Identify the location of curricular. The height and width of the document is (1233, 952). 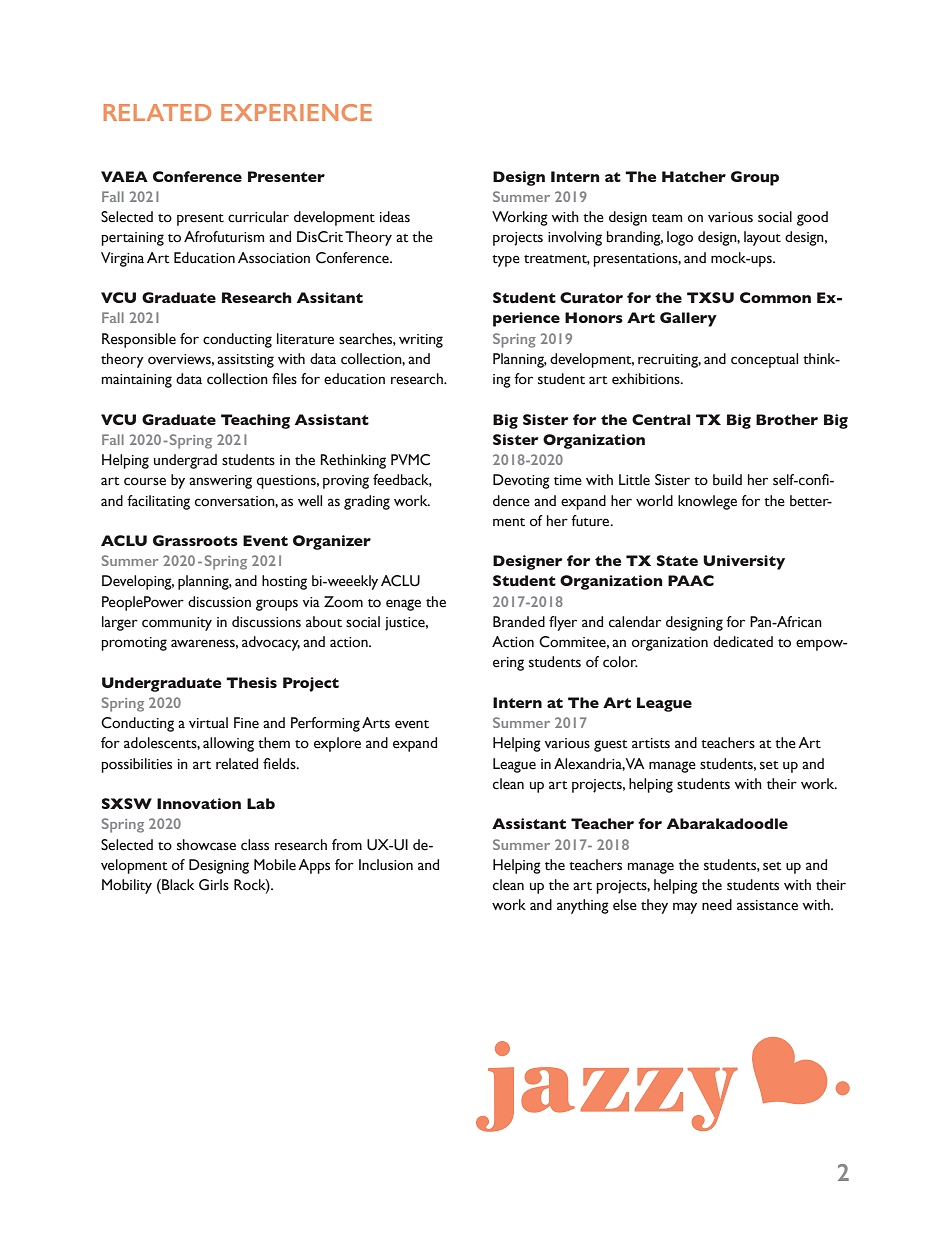
(258, 217).
